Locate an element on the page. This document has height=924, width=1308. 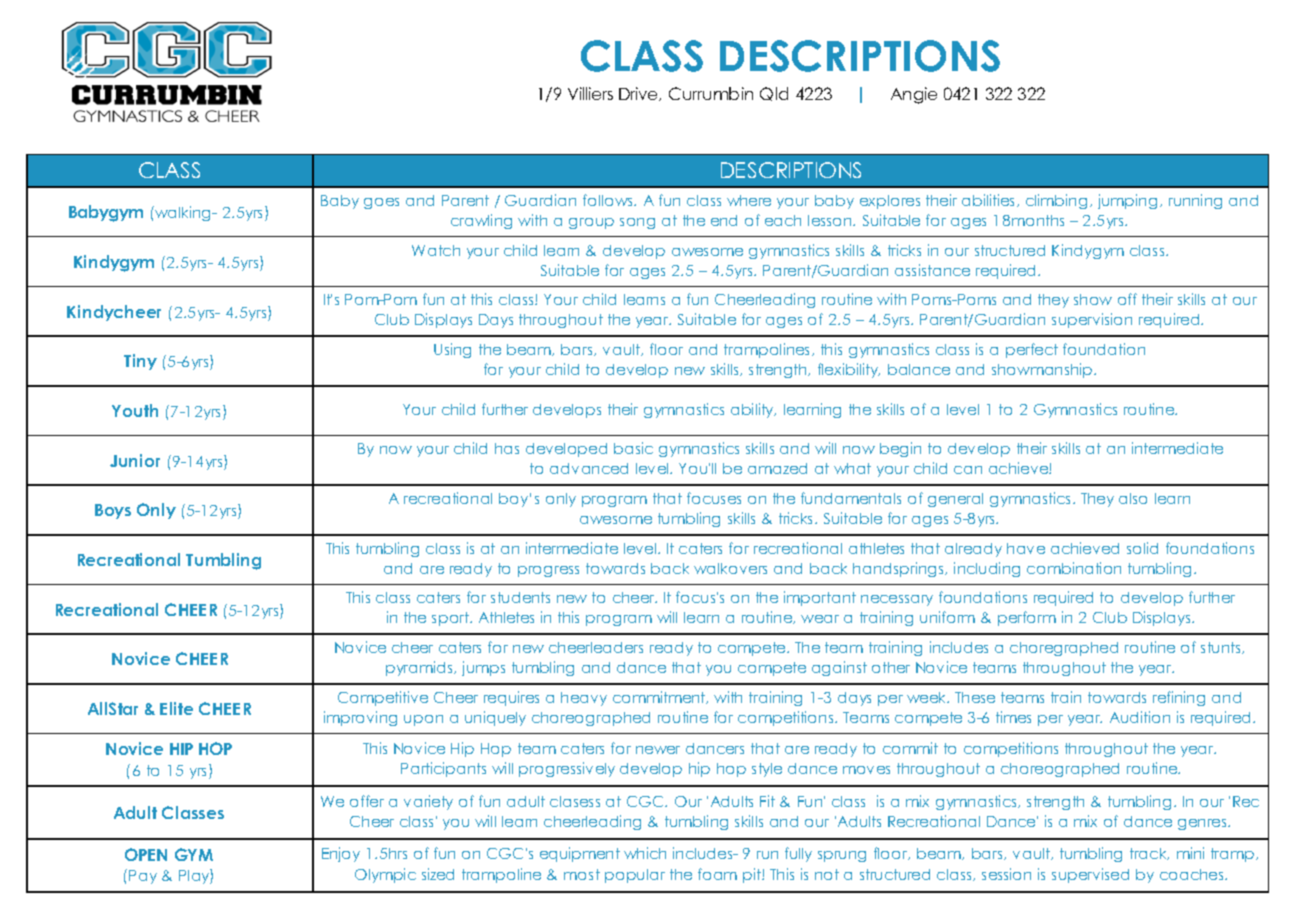
also is located at coordinates (1133, 498).
